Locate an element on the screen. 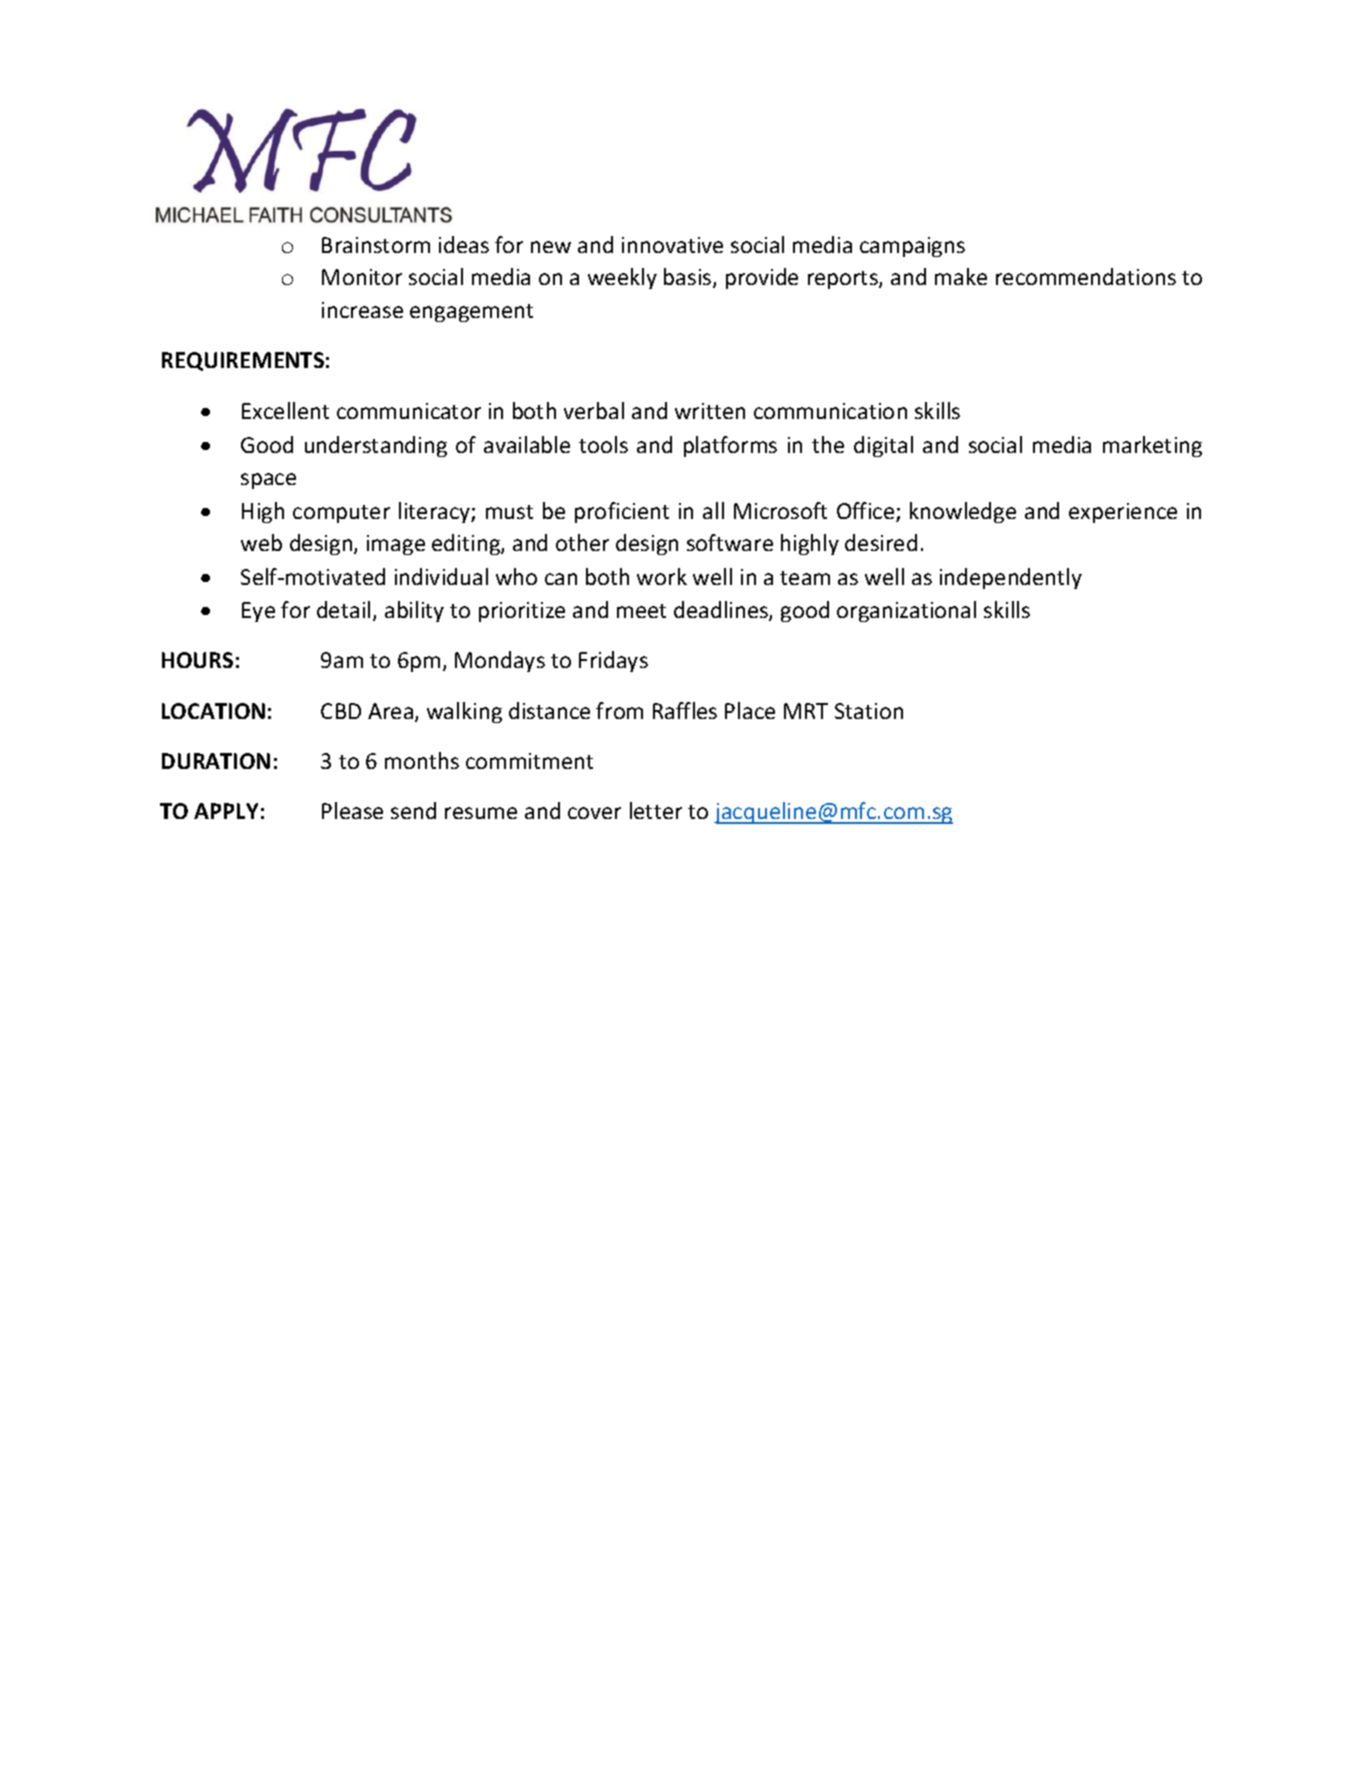  Excellent is located at coordinates (285, 410).
